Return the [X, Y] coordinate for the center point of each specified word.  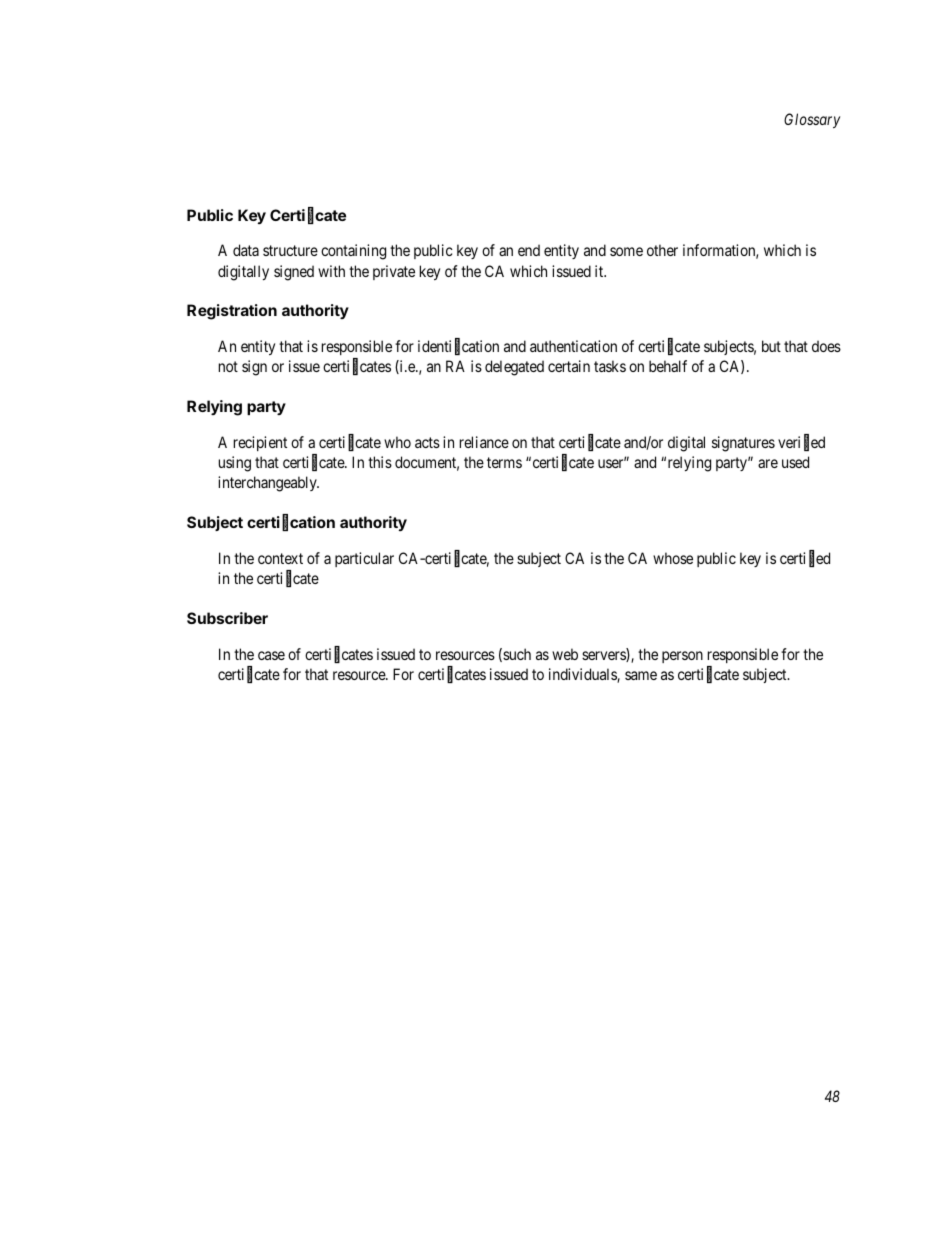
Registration [232, 312]
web [565, 654]
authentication [573, 346]
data [246, 250]
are [768, 463]
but [771, 346]
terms [504, 462]
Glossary [812, 120]
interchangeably [268, 484]
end [529, 250]
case [271, 655]
